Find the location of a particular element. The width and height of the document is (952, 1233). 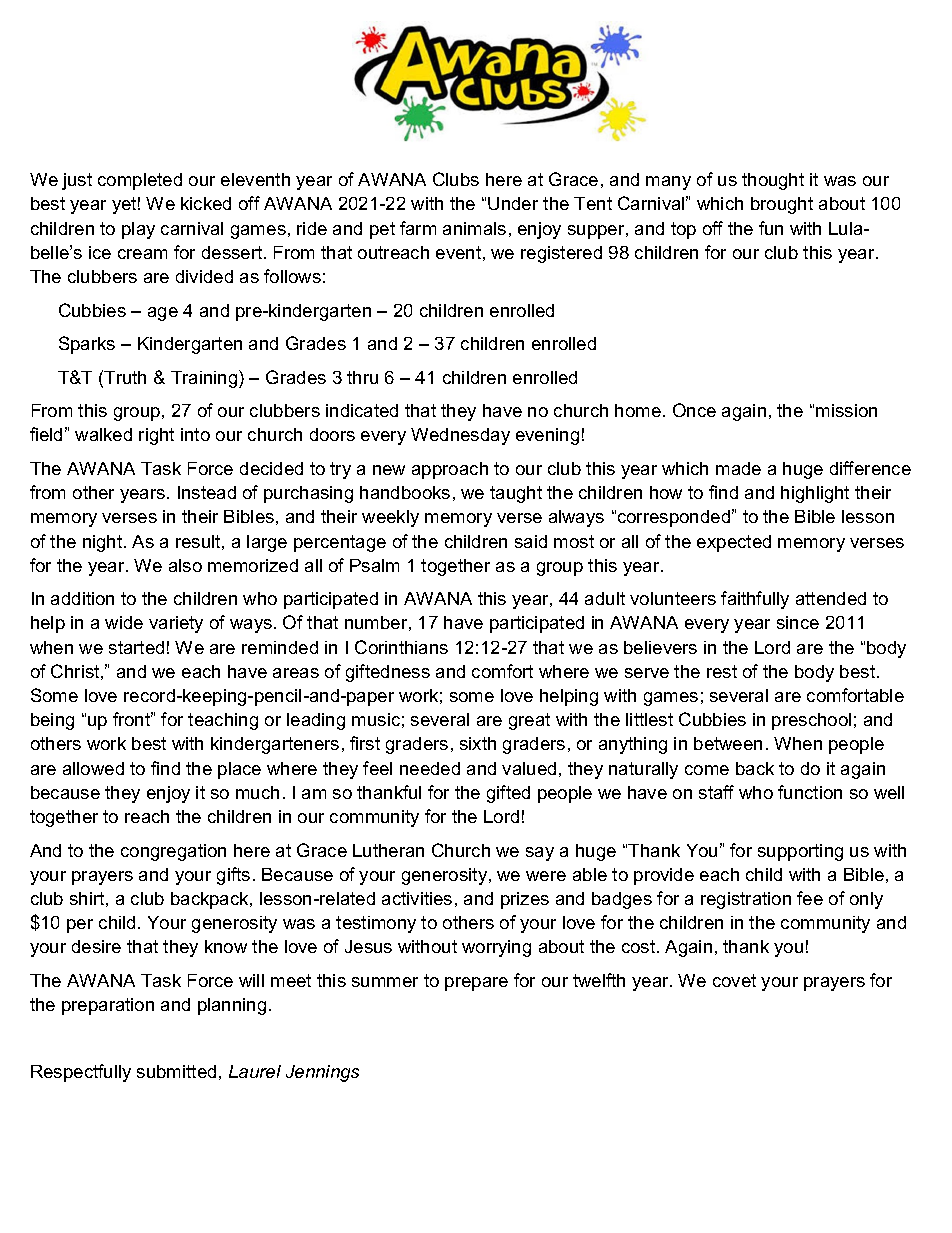

allowed is located at coordinates (93, 768).
